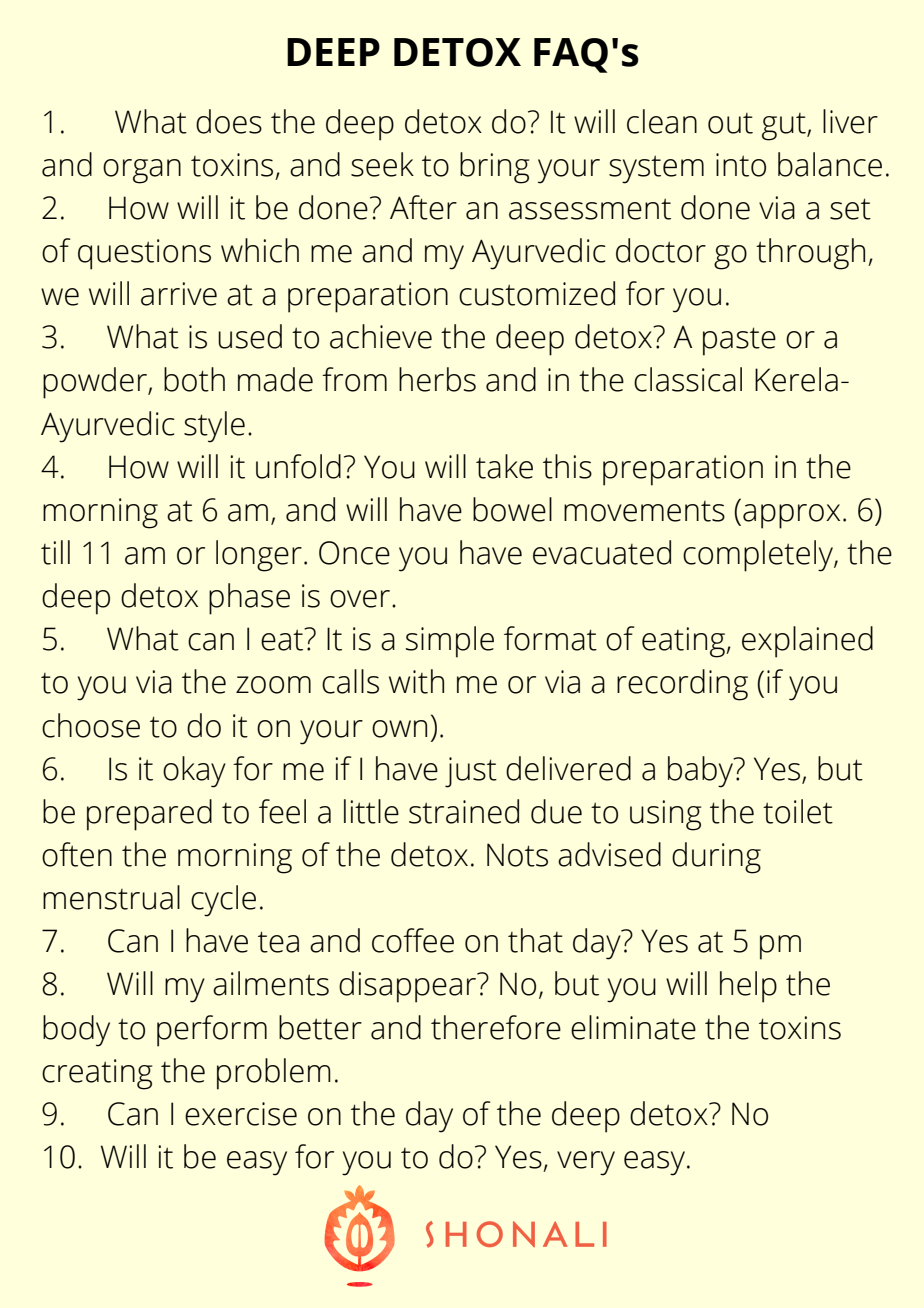  I want to click on classical, so click(688, 379).
